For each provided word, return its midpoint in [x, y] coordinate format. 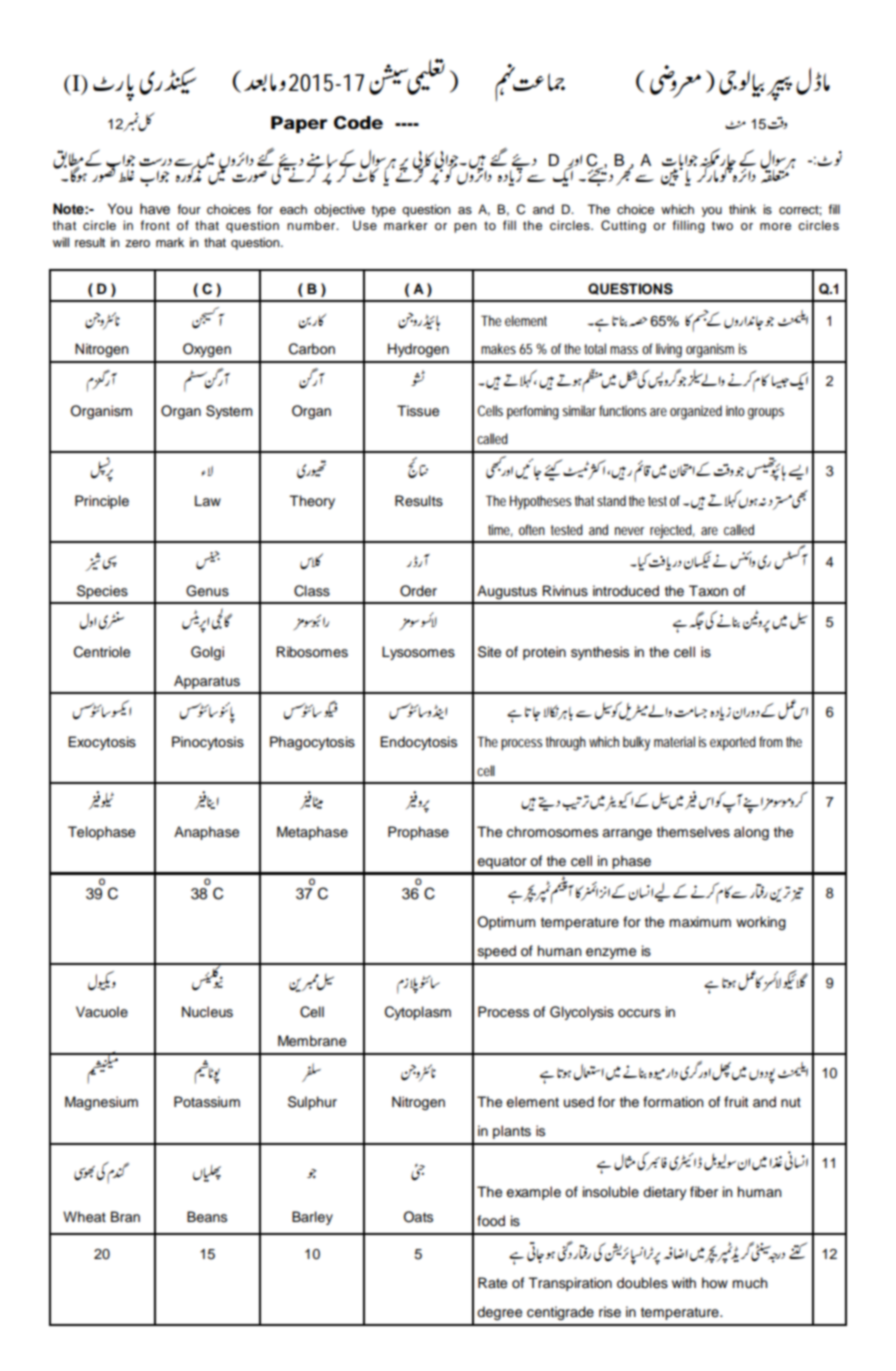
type [384, 211]
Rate [492, 1283]
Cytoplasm [418, 1013]
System [229, 412]
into [735, 411]
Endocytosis [418, 743]
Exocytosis [102, 743]
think [742, 209]
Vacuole [102, 1012]
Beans [207, 1217]
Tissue [418, 411]
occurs [639, 1013]
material [674, 741]
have [155, 209]
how [715, 1283]
